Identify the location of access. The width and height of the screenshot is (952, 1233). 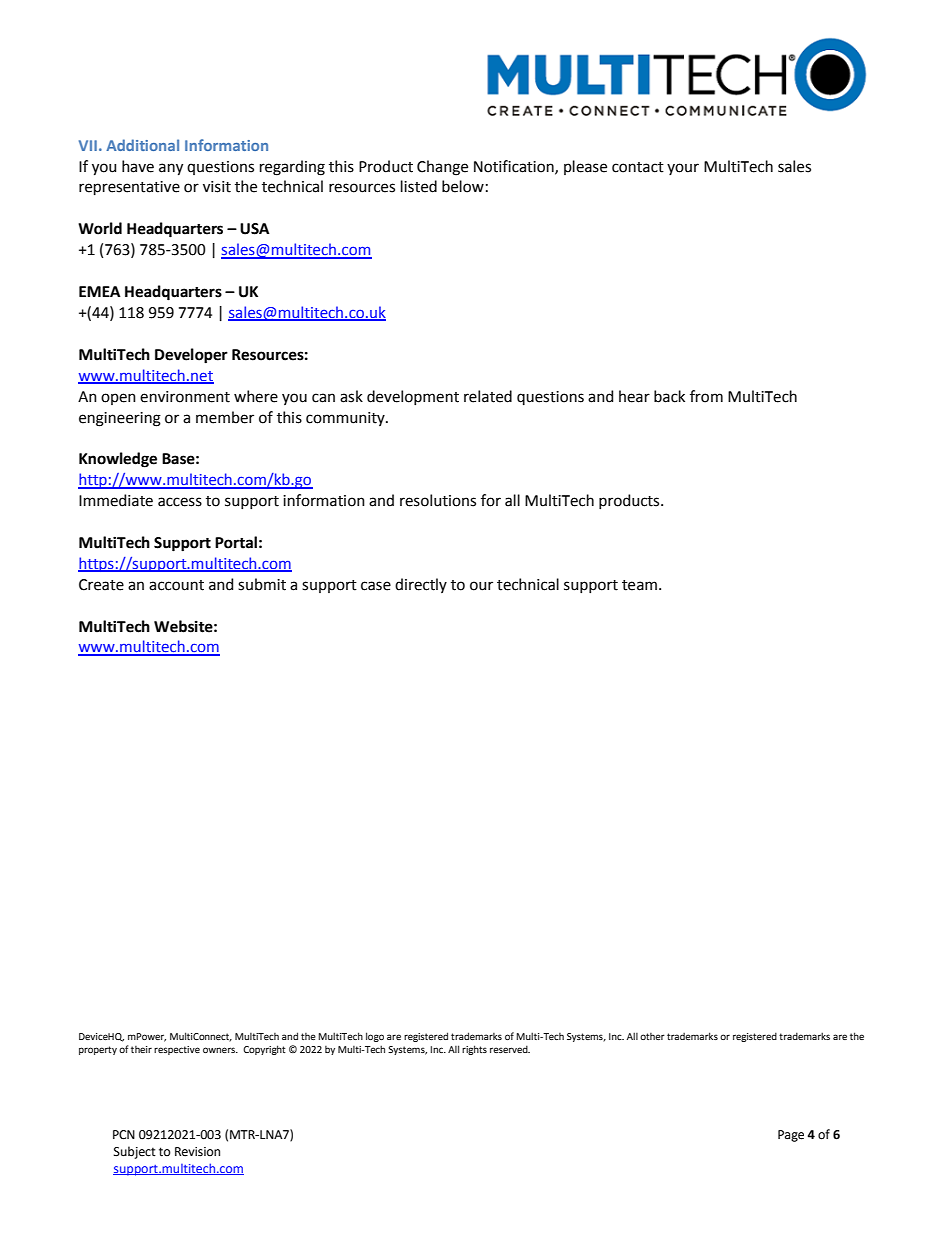
(180, 502).
